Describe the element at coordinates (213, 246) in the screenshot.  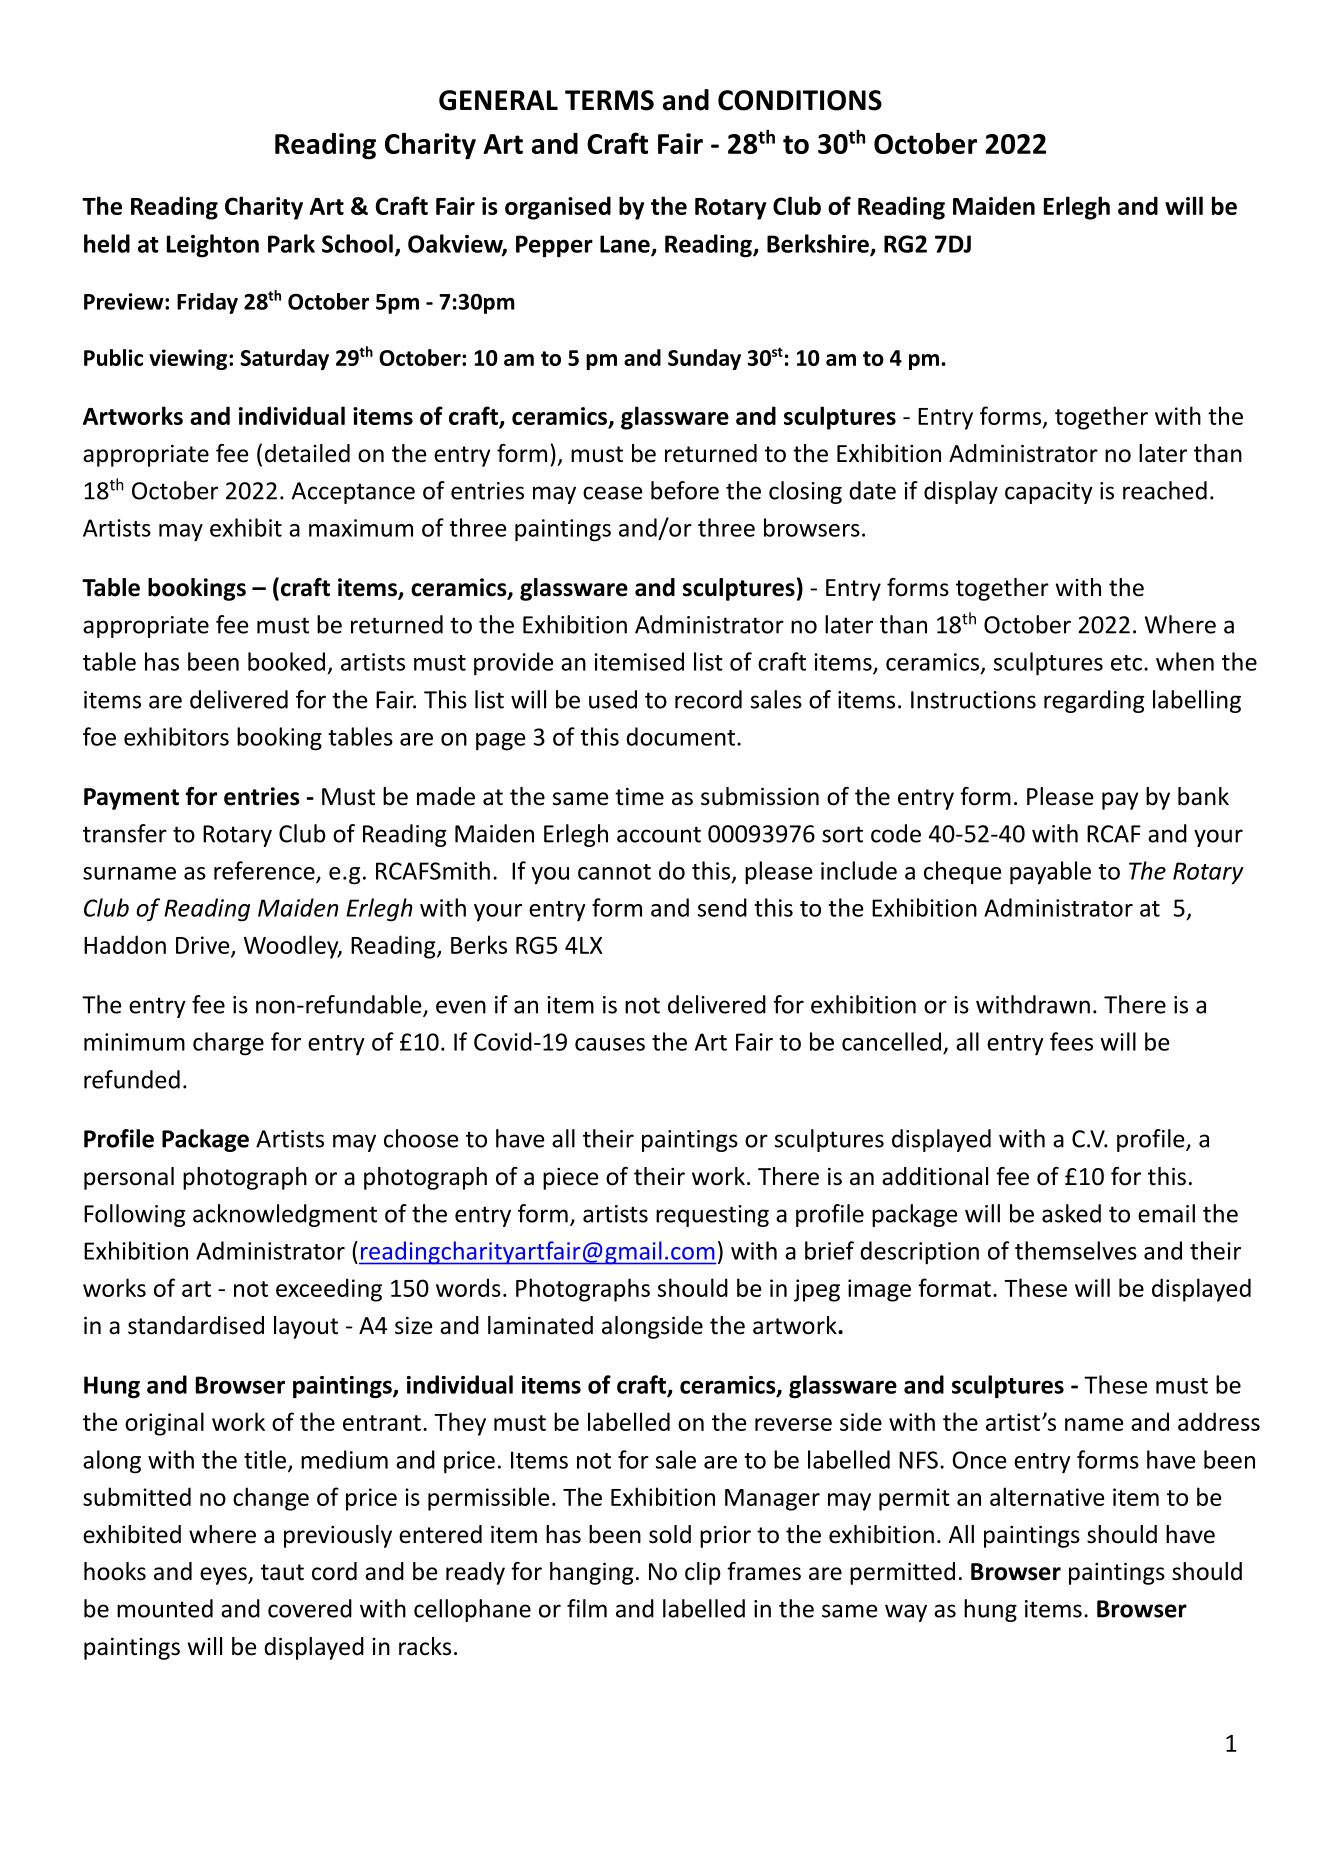
I see `Leighton` at that location.
